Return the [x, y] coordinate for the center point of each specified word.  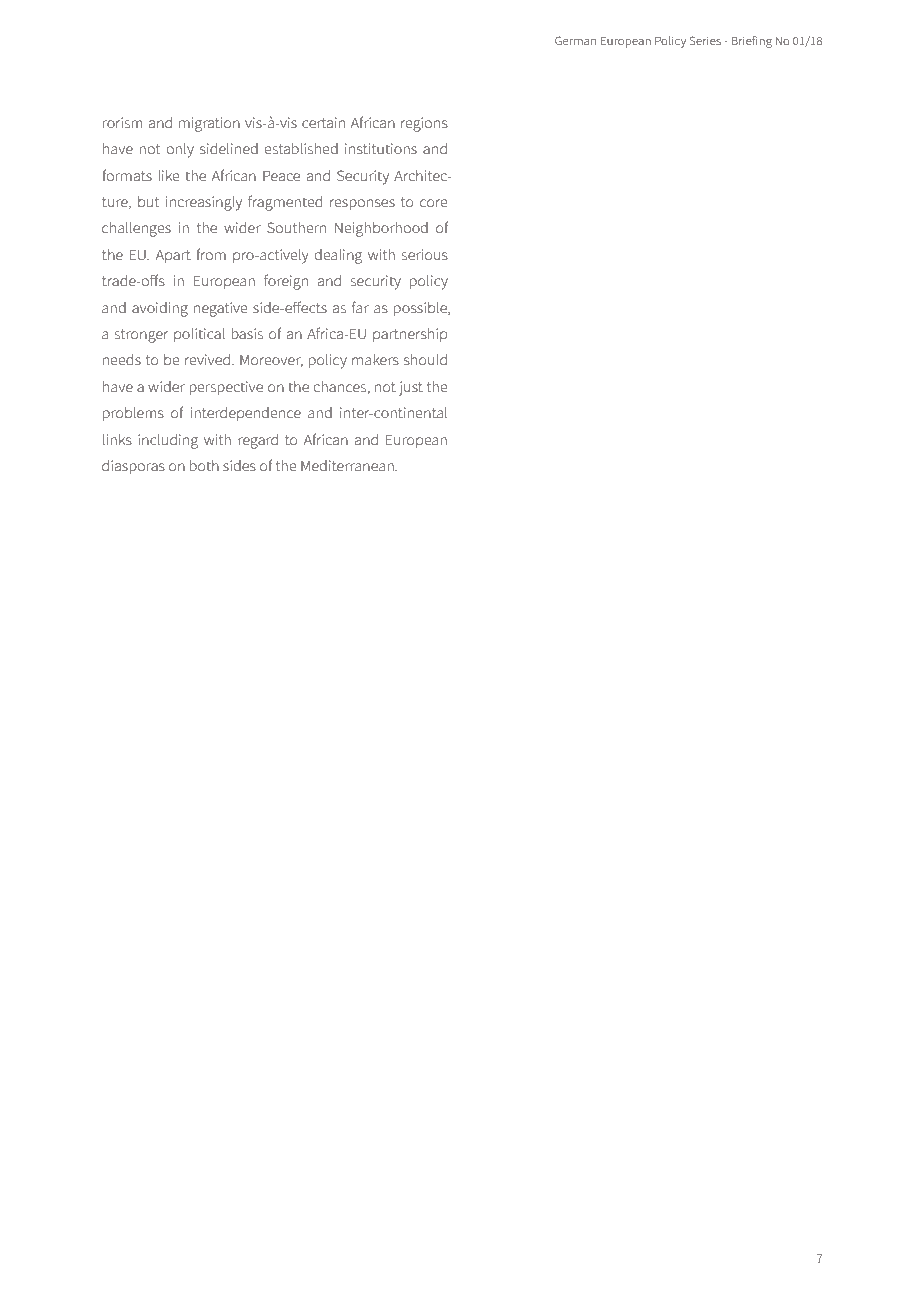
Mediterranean [348, 465]
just [411, 388]
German [575, 40]
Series [705, 40]
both [204, 465]
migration [209, 124]
